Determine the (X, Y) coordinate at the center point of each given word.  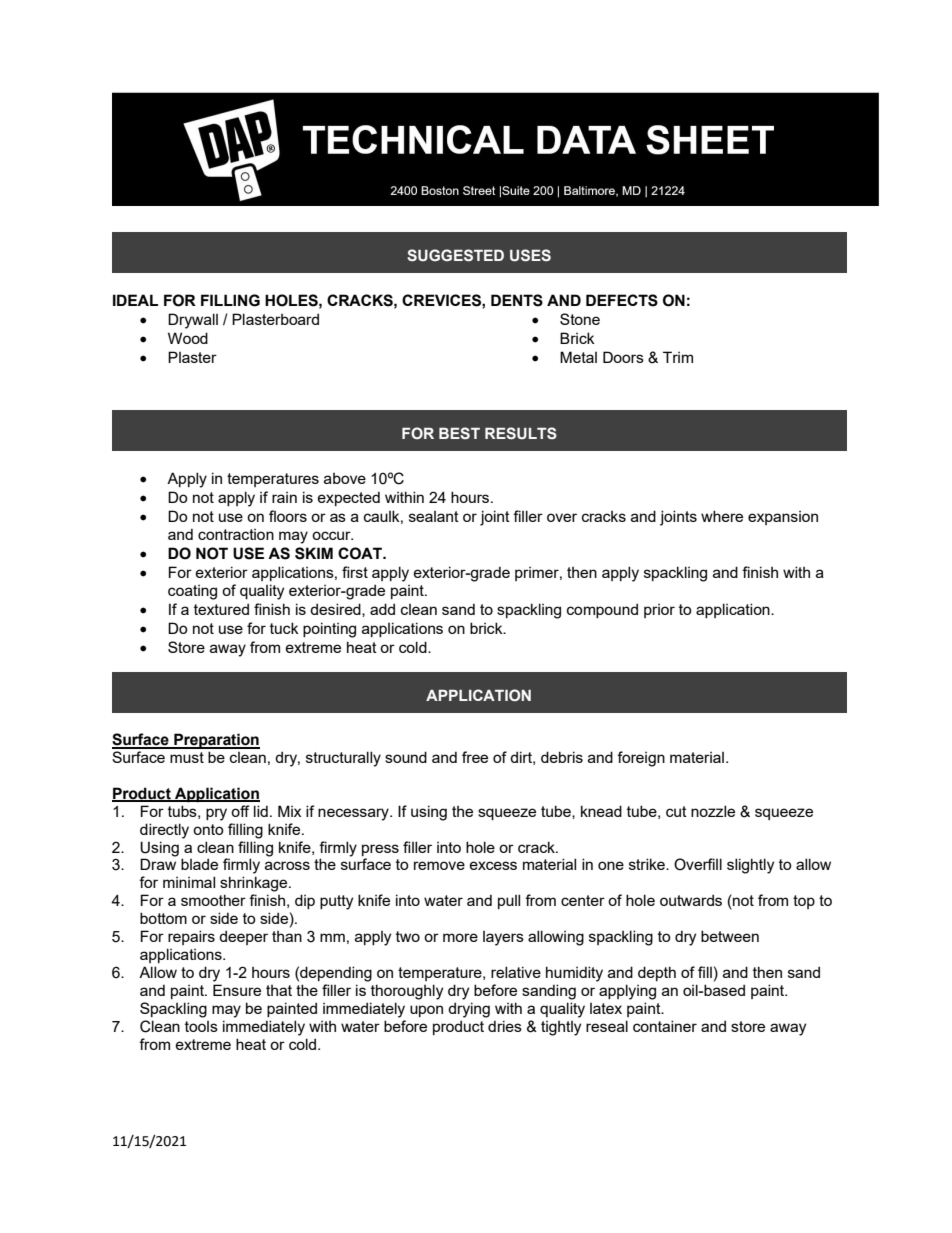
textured (221, 609)
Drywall (193, 321)
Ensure (237, 990)
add (382, 609)
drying (469, 1010)
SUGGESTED (455, 255)
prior (659, 611)
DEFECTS (622, 300)
